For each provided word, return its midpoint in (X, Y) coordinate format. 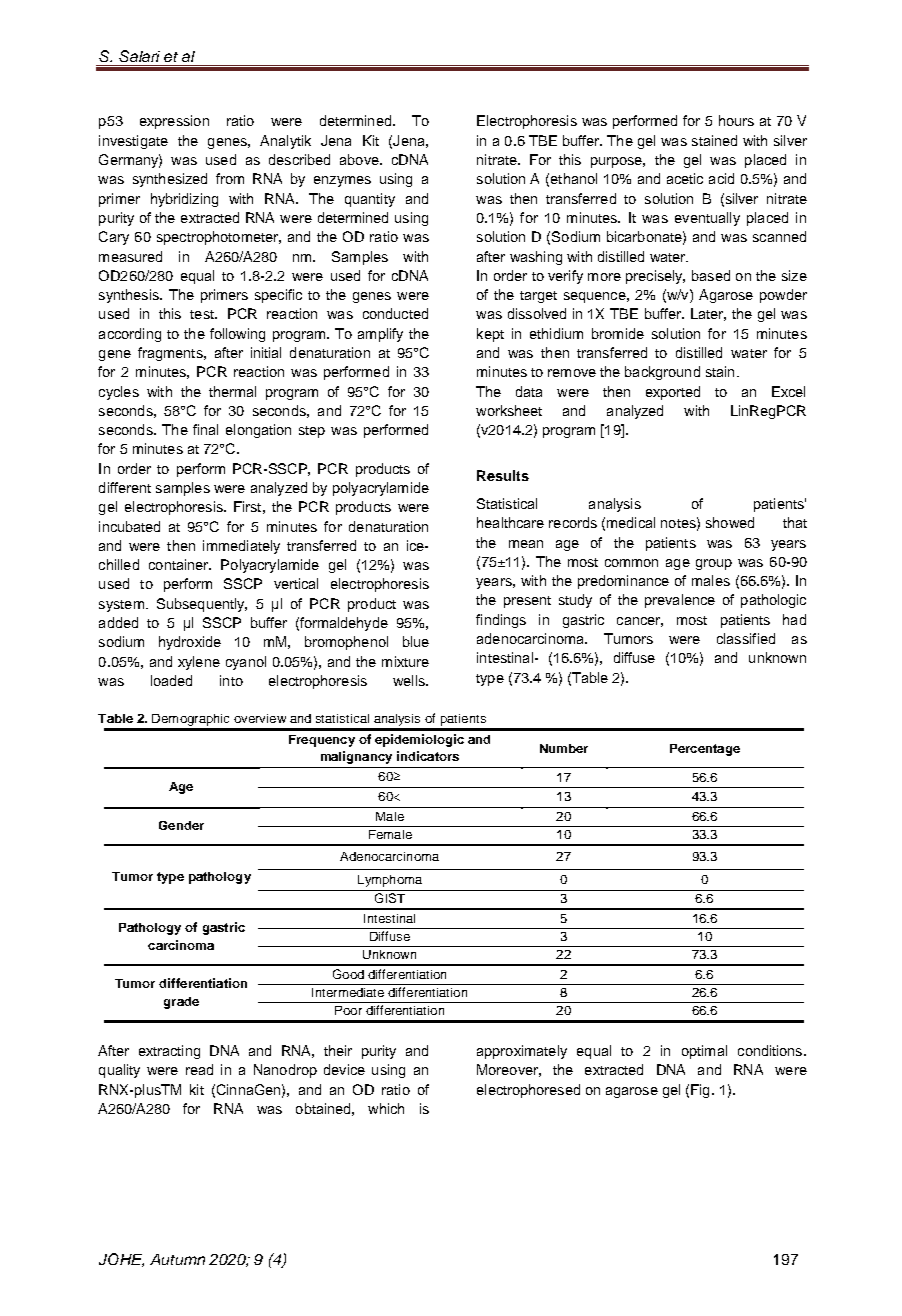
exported (673, 393)
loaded (171, 680)
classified (746, 638)
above (360, 159)
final (205, 429)
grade (181, 1003)
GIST (390, 898)
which (386, 1108)
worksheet (509, 410)
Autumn (177, 1259)
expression (174, 122)
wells (410, 680)
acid (721, 178)
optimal (704, 1052)
